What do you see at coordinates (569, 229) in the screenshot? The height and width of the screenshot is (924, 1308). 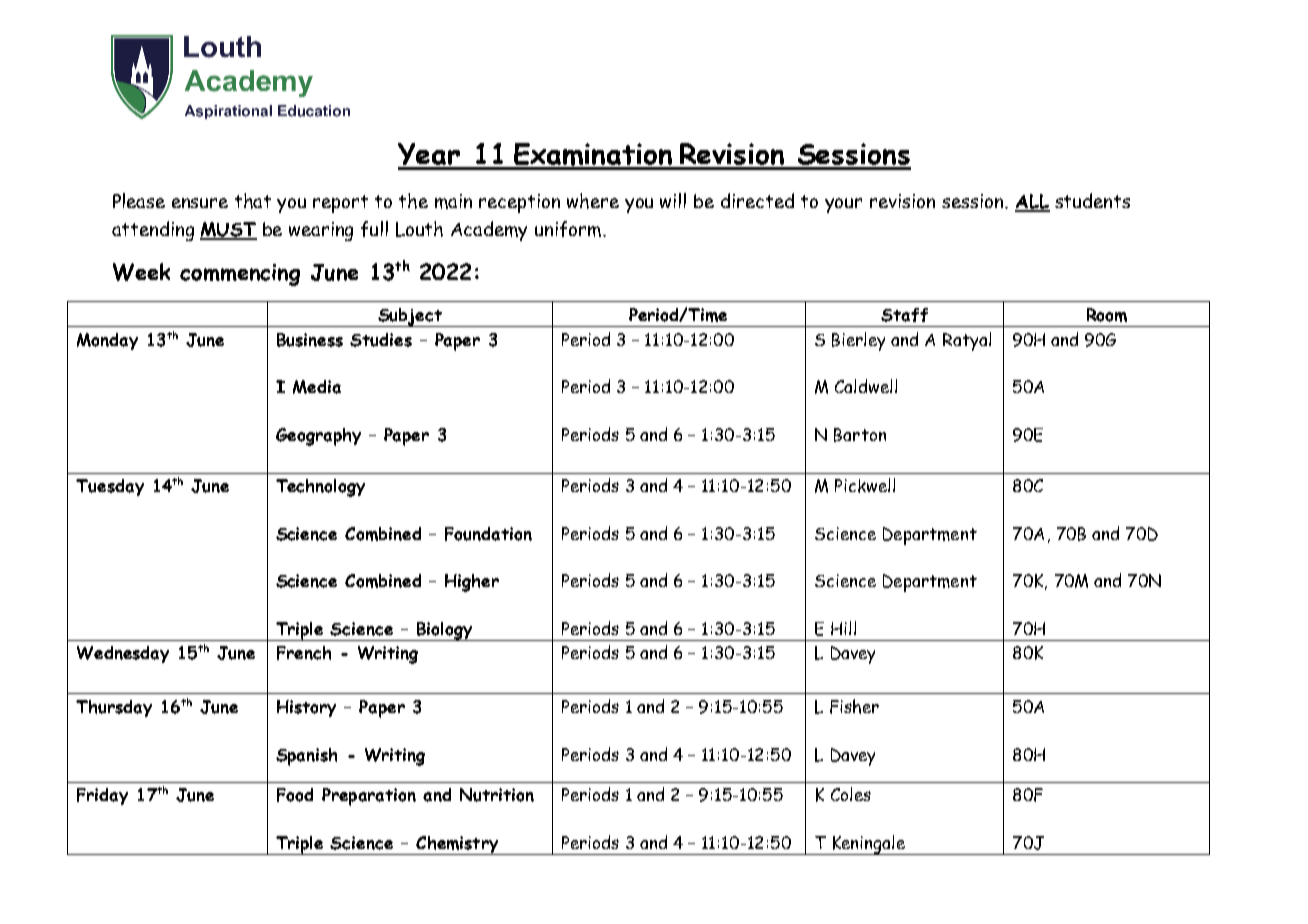 I see `uniform` at bounding box center [569, 229].
